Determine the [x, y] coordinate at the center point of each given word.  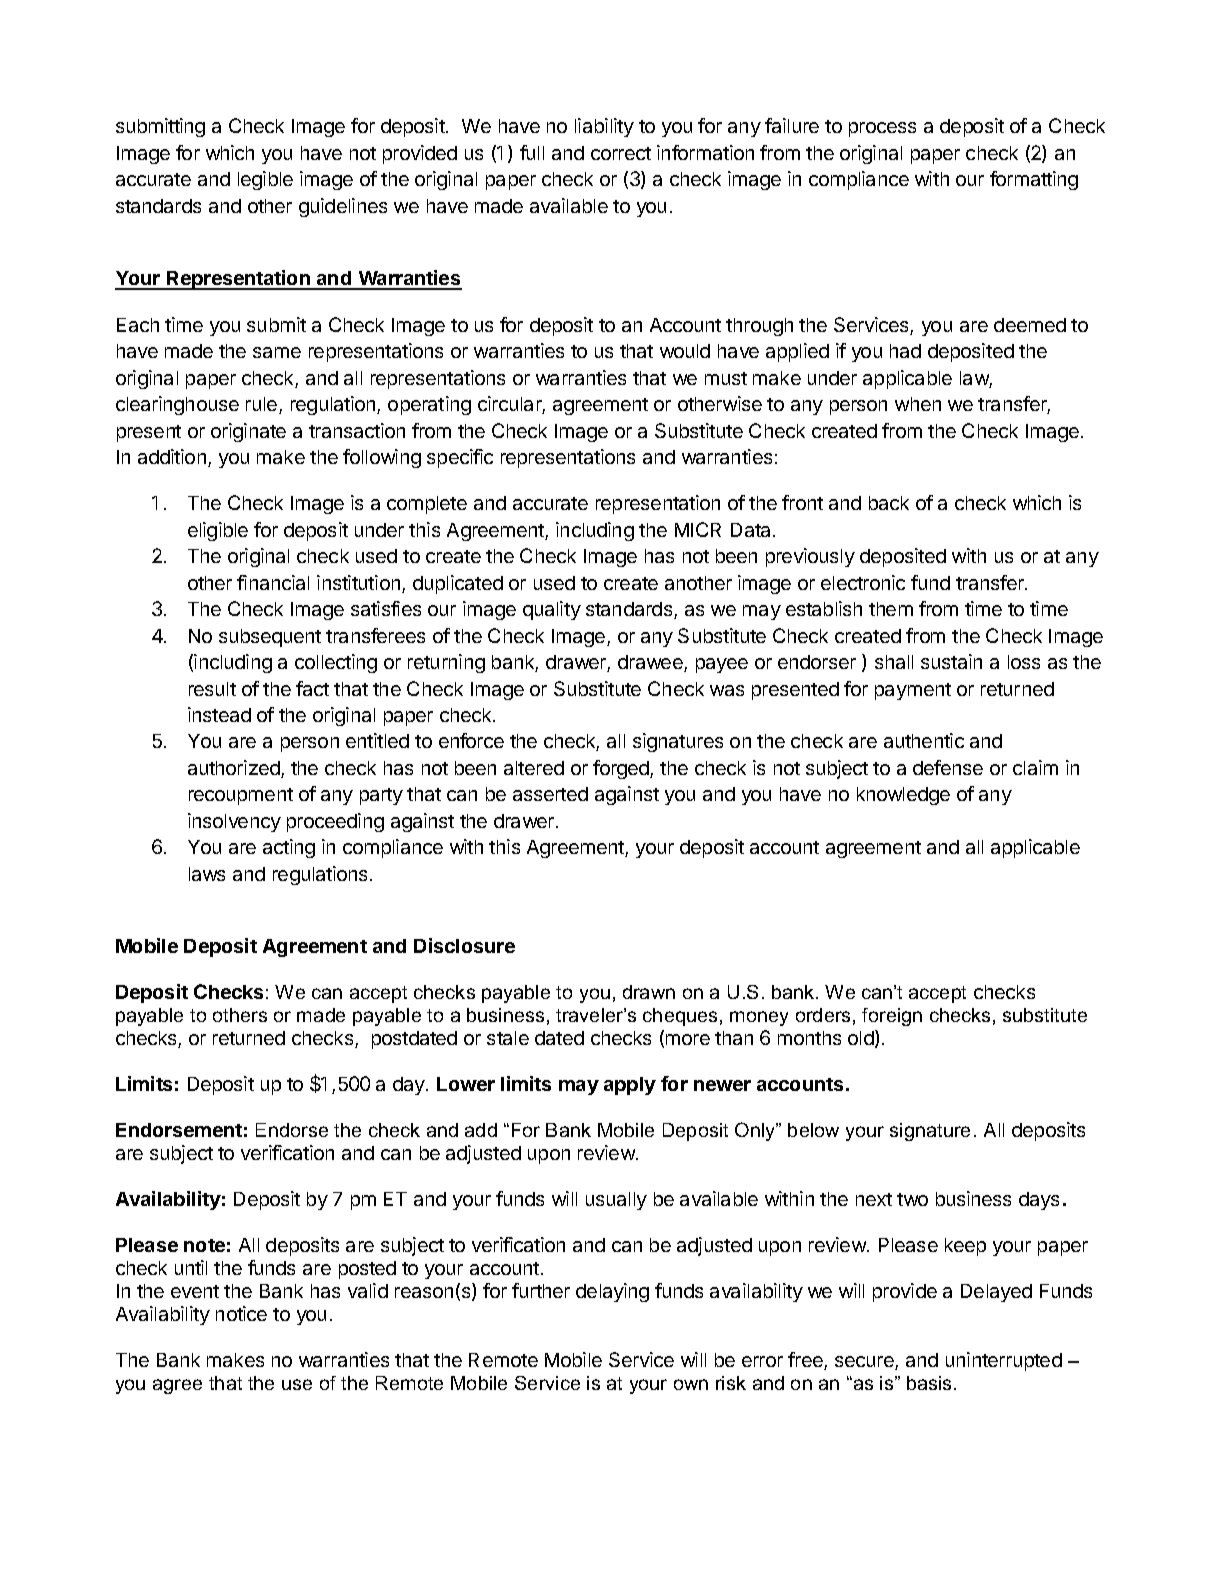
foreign [892, 1017]
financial [273, 582]
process [882, 129]
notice [241, 1313]
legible [265, 180]
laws [207, 874]
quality [552, 610]
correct [621, 153]
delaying [612, 1292]
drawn [649, 992]
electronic [863, 582]
